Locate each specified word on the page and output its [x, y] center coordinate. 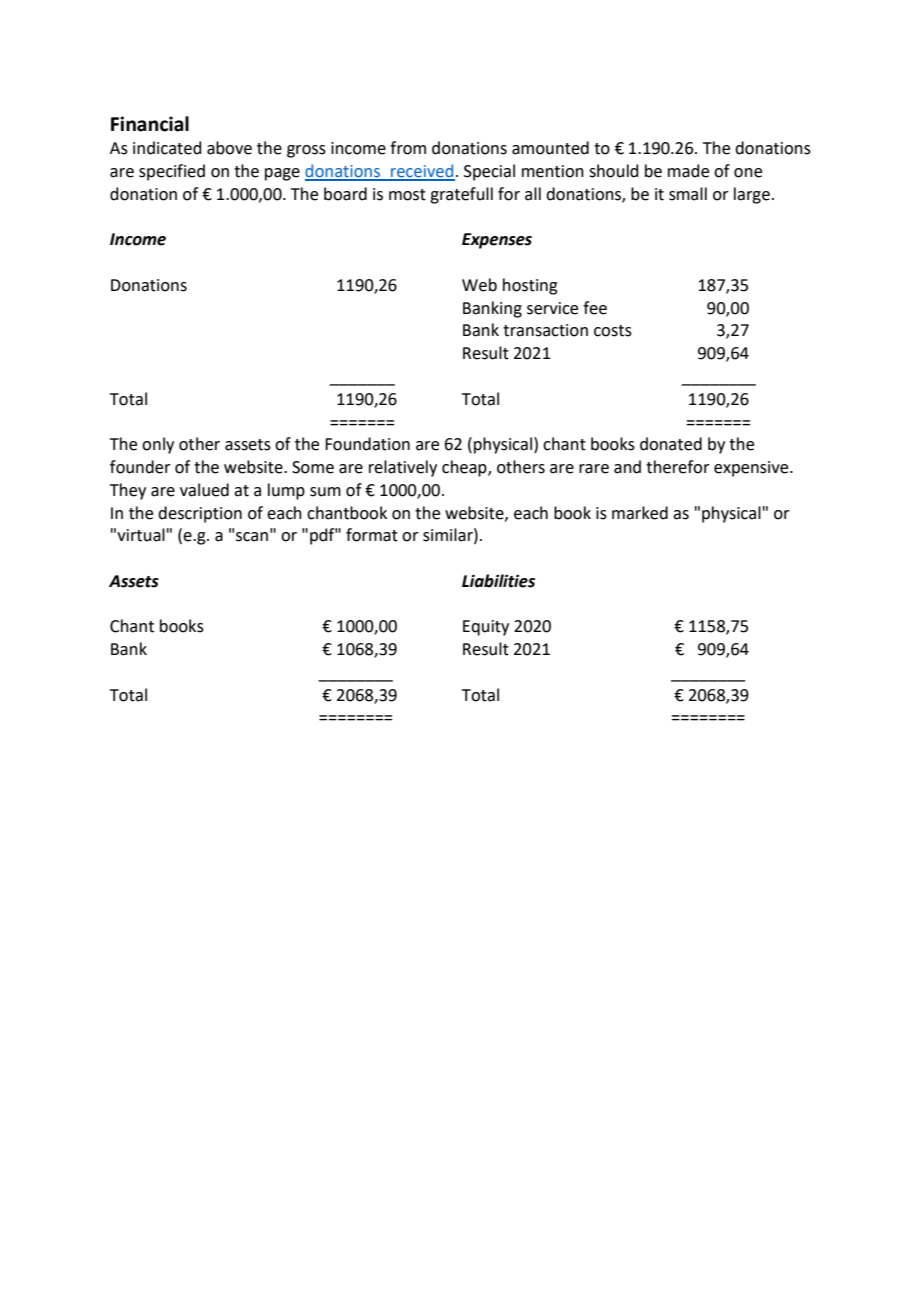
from [408, 148]
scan [252, 537]
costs [613, 331]
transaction [545, 330]
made [688, 171]
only [158, 445]
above [229, 148]
